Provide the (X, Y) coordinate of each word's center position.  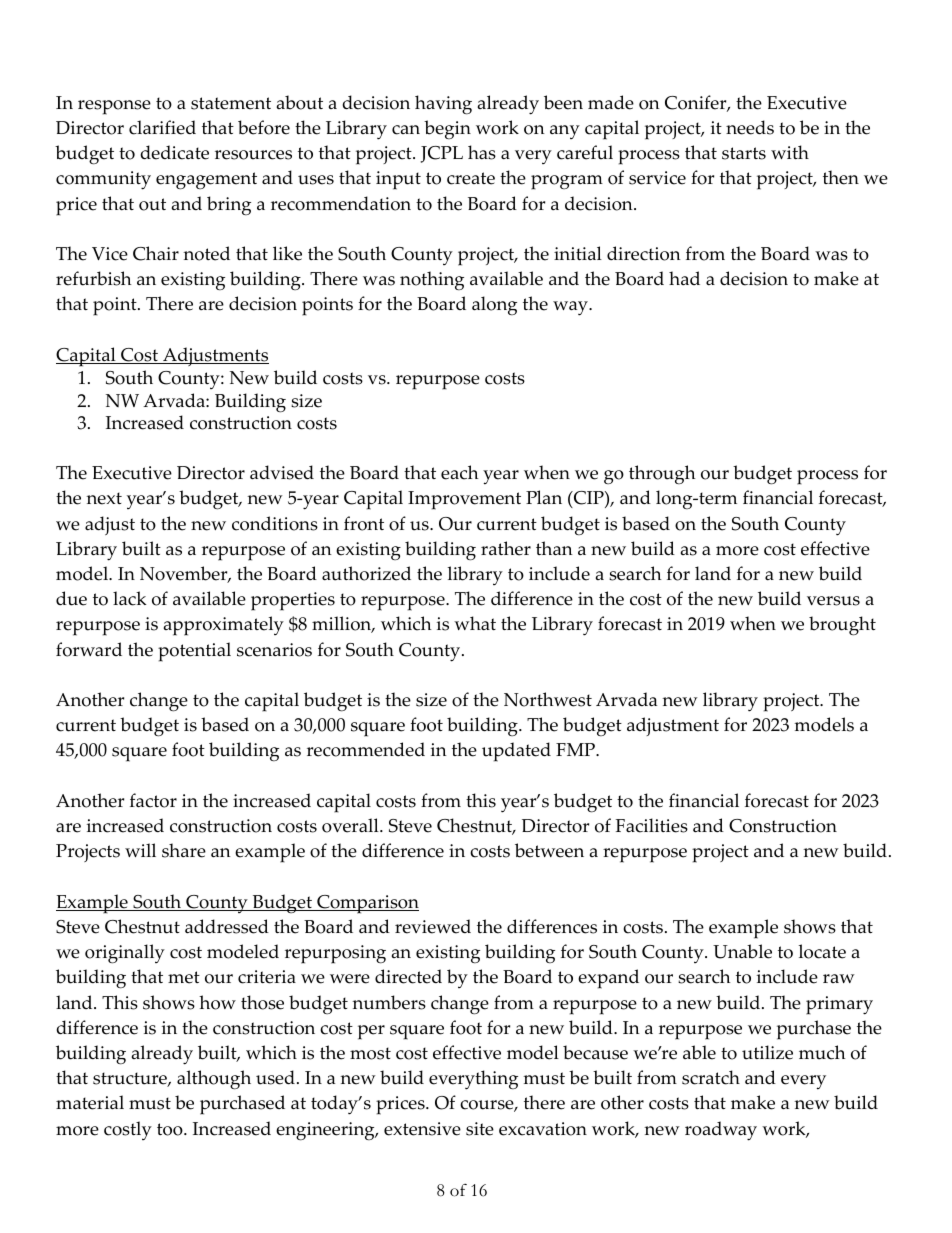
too (171, 1129)
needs (750, 127)
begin (447, 130)
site (480, 1129)
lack (129, 598)
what (475, 623)
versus (833, 601)
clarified (162, 127)
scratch (711, 1077)
